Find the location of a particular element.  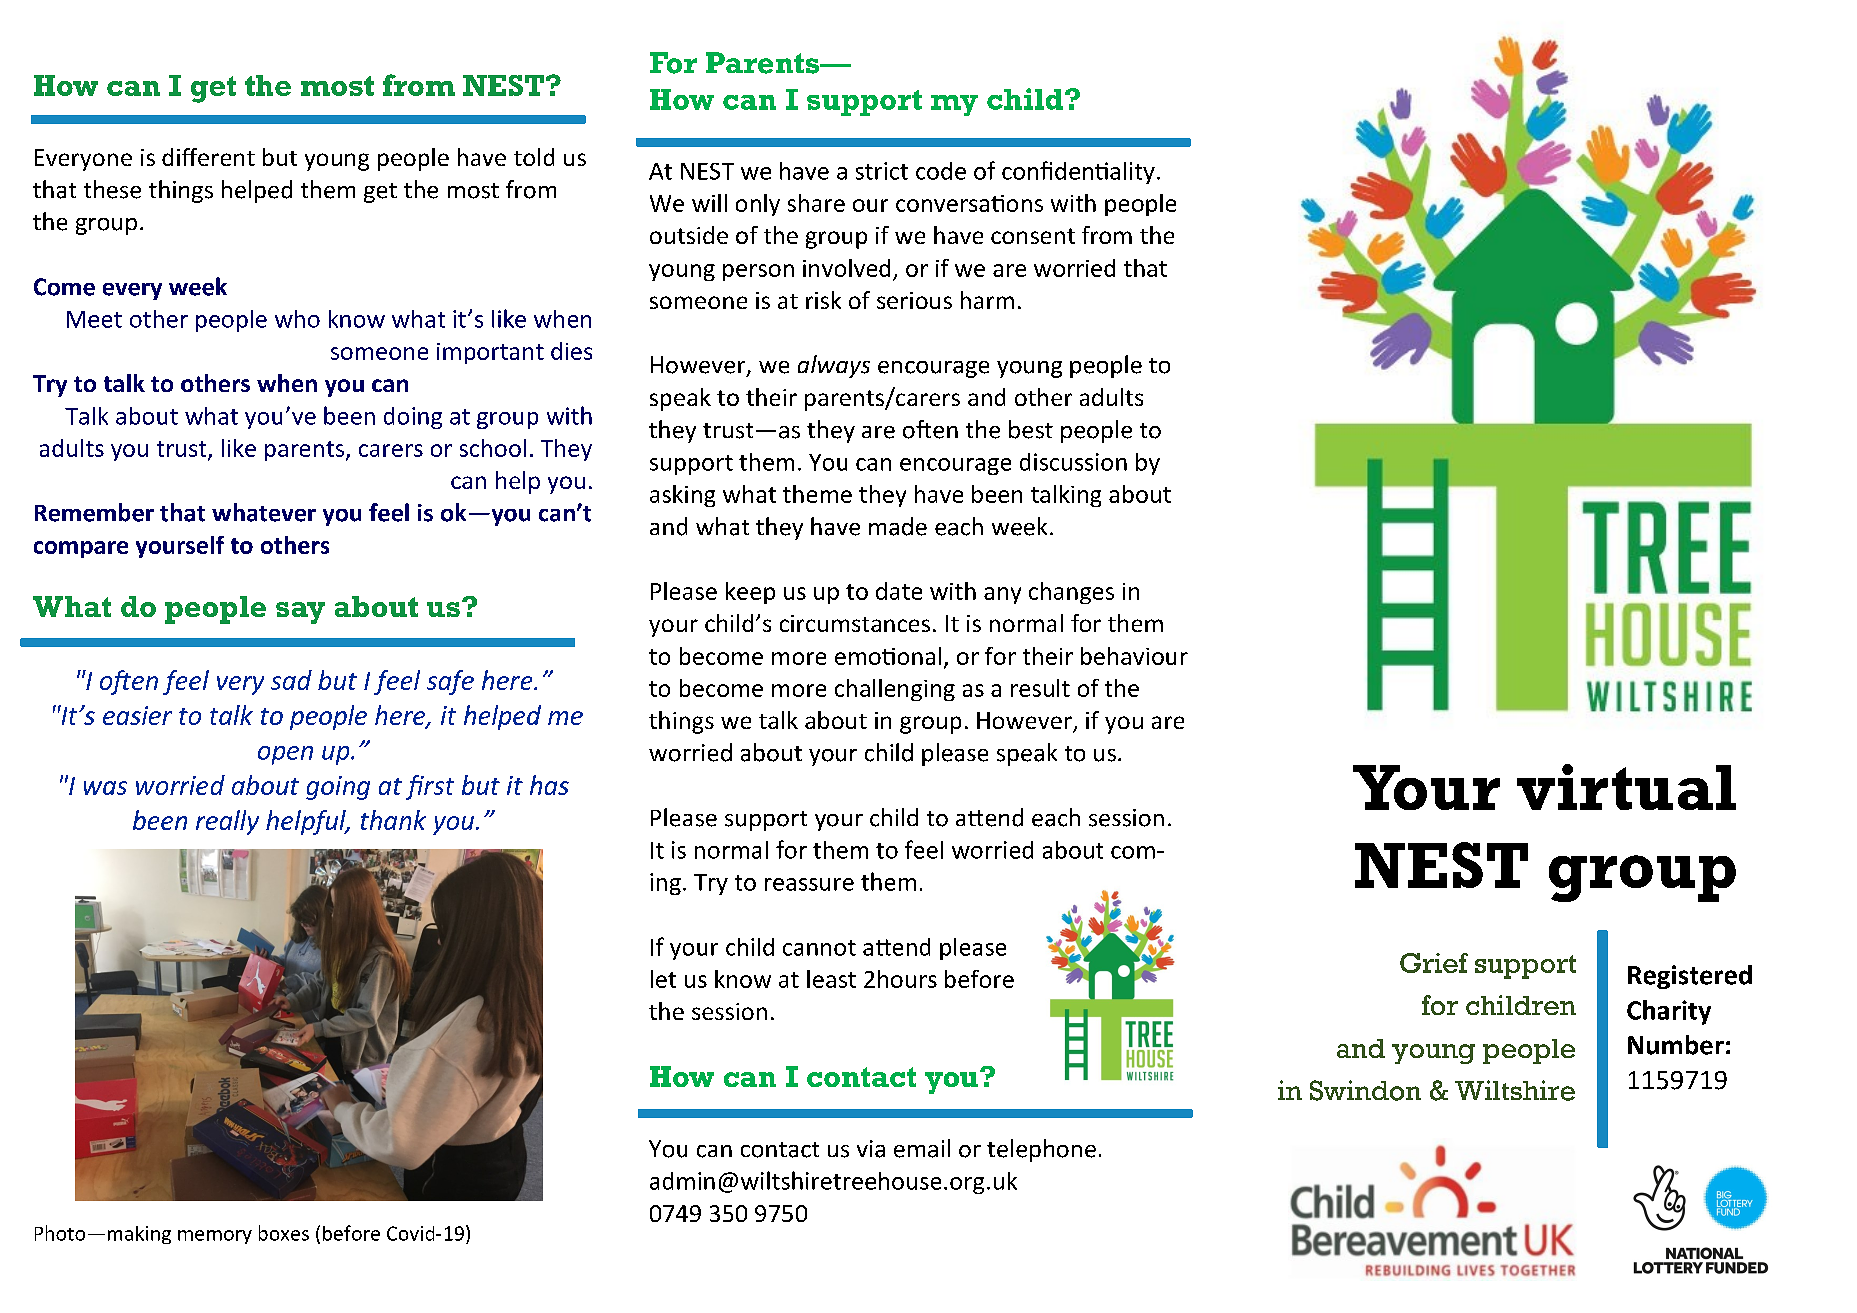

via is located at coordinates (871, 1149).
